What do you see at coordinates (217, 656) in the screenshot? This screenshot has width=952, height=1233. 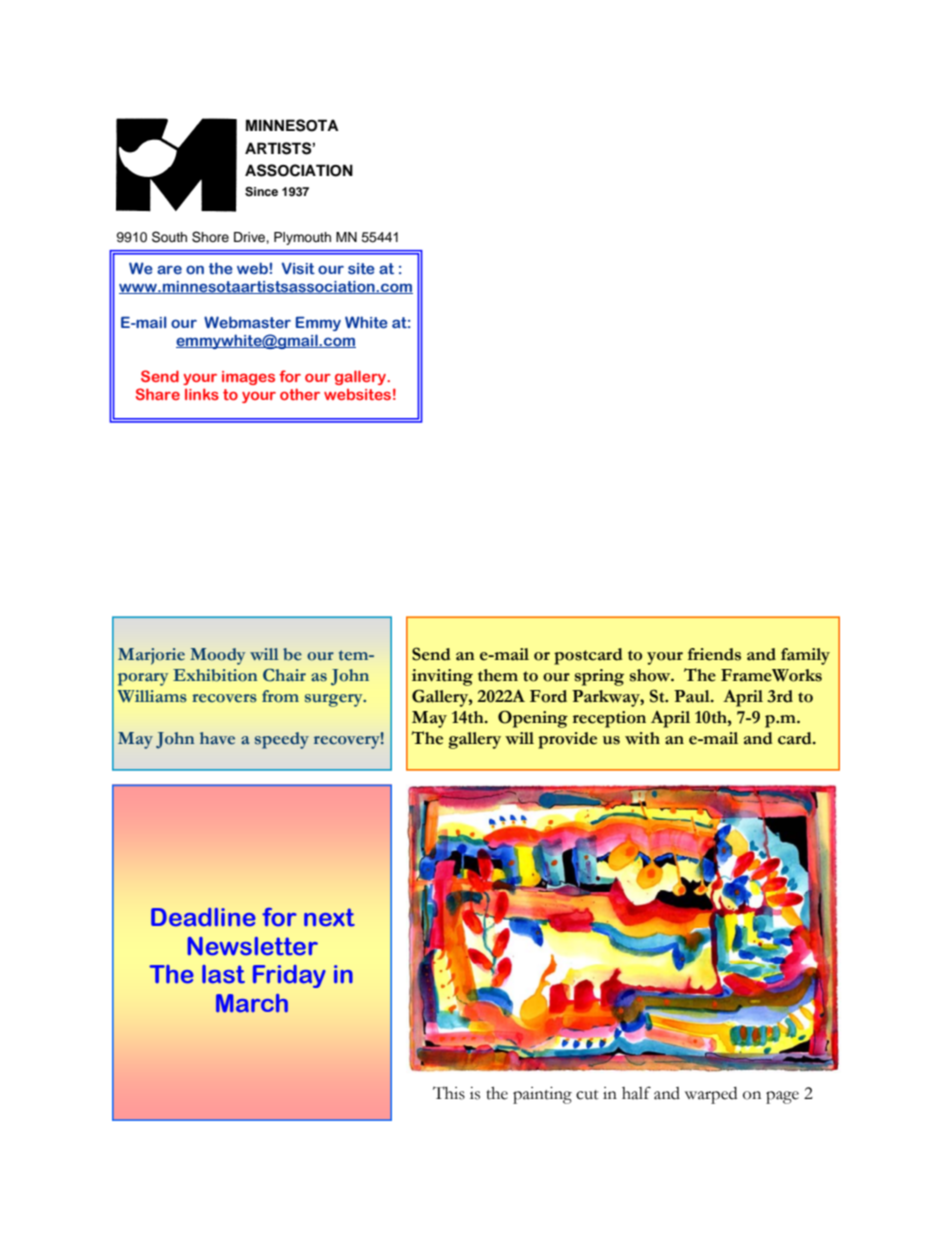 I see `Moody` at bounding box center [217, 656].
